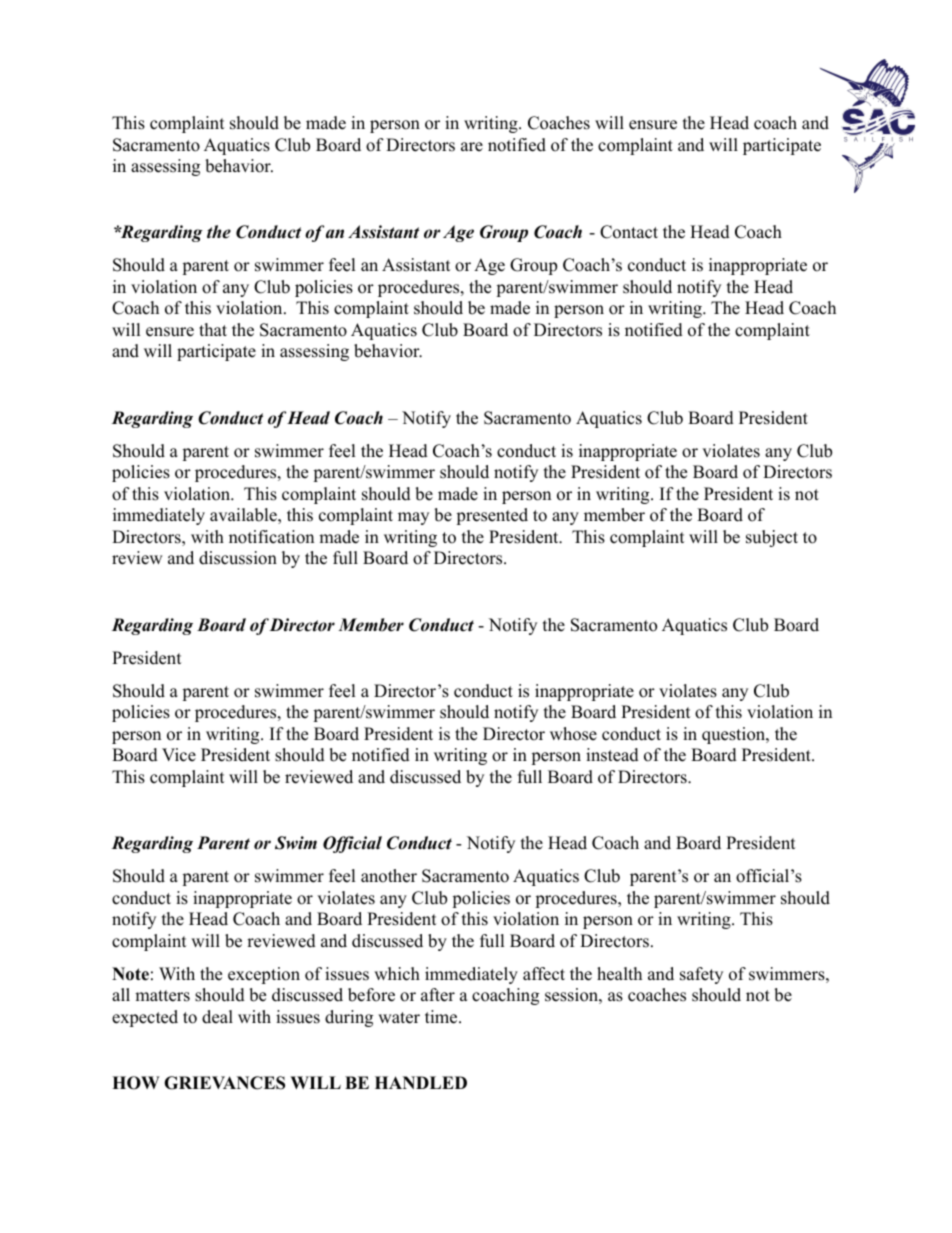 Image resolution: width=952 pixels, height=1233 pixels. Describe the element at coordinates (772, 538) in the document. I see `subject` at that location.
